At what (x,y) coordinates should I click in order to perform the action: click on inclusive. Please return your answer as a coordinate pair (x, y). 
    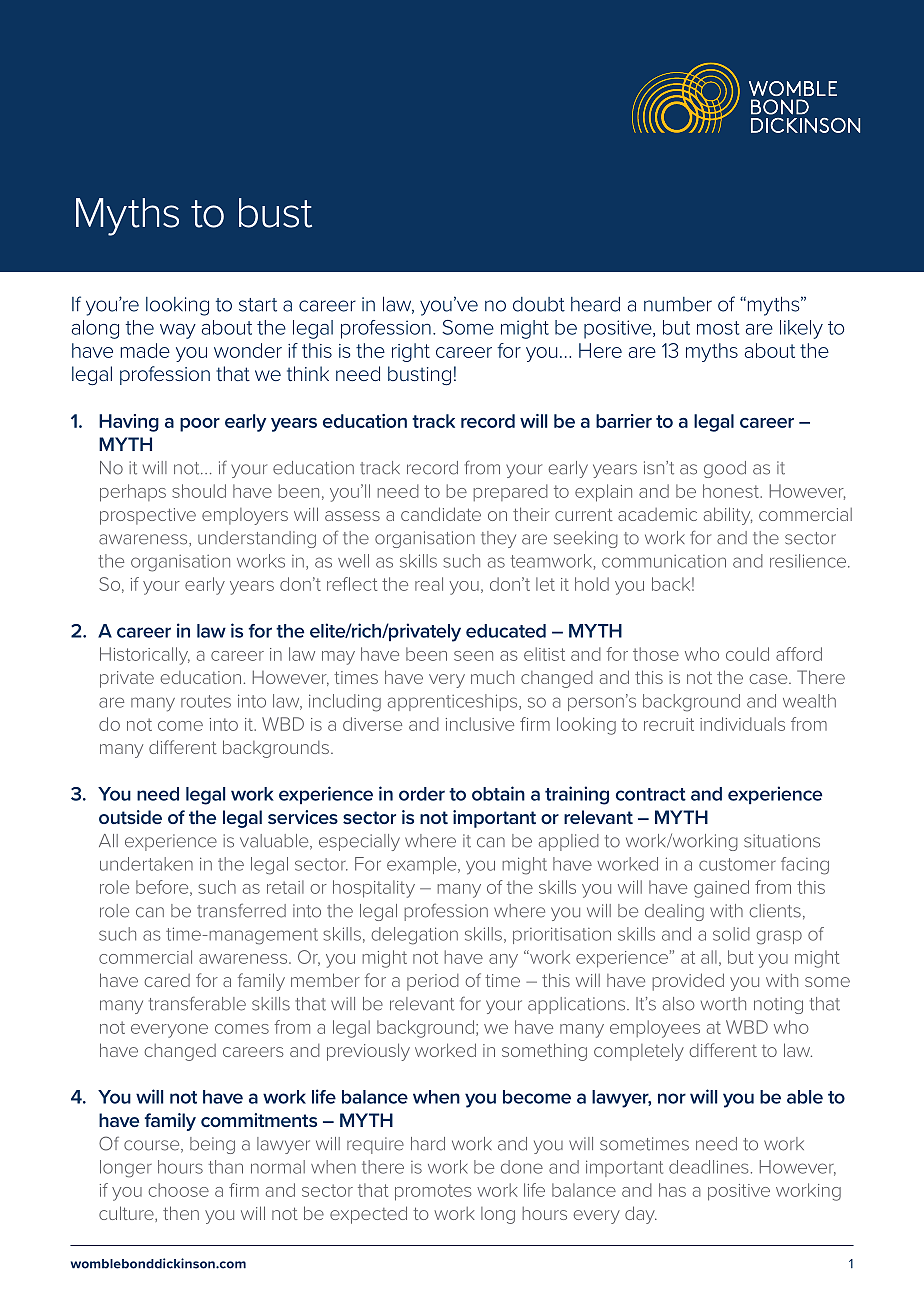
    Looking at the image, I should click on (480, 724).
